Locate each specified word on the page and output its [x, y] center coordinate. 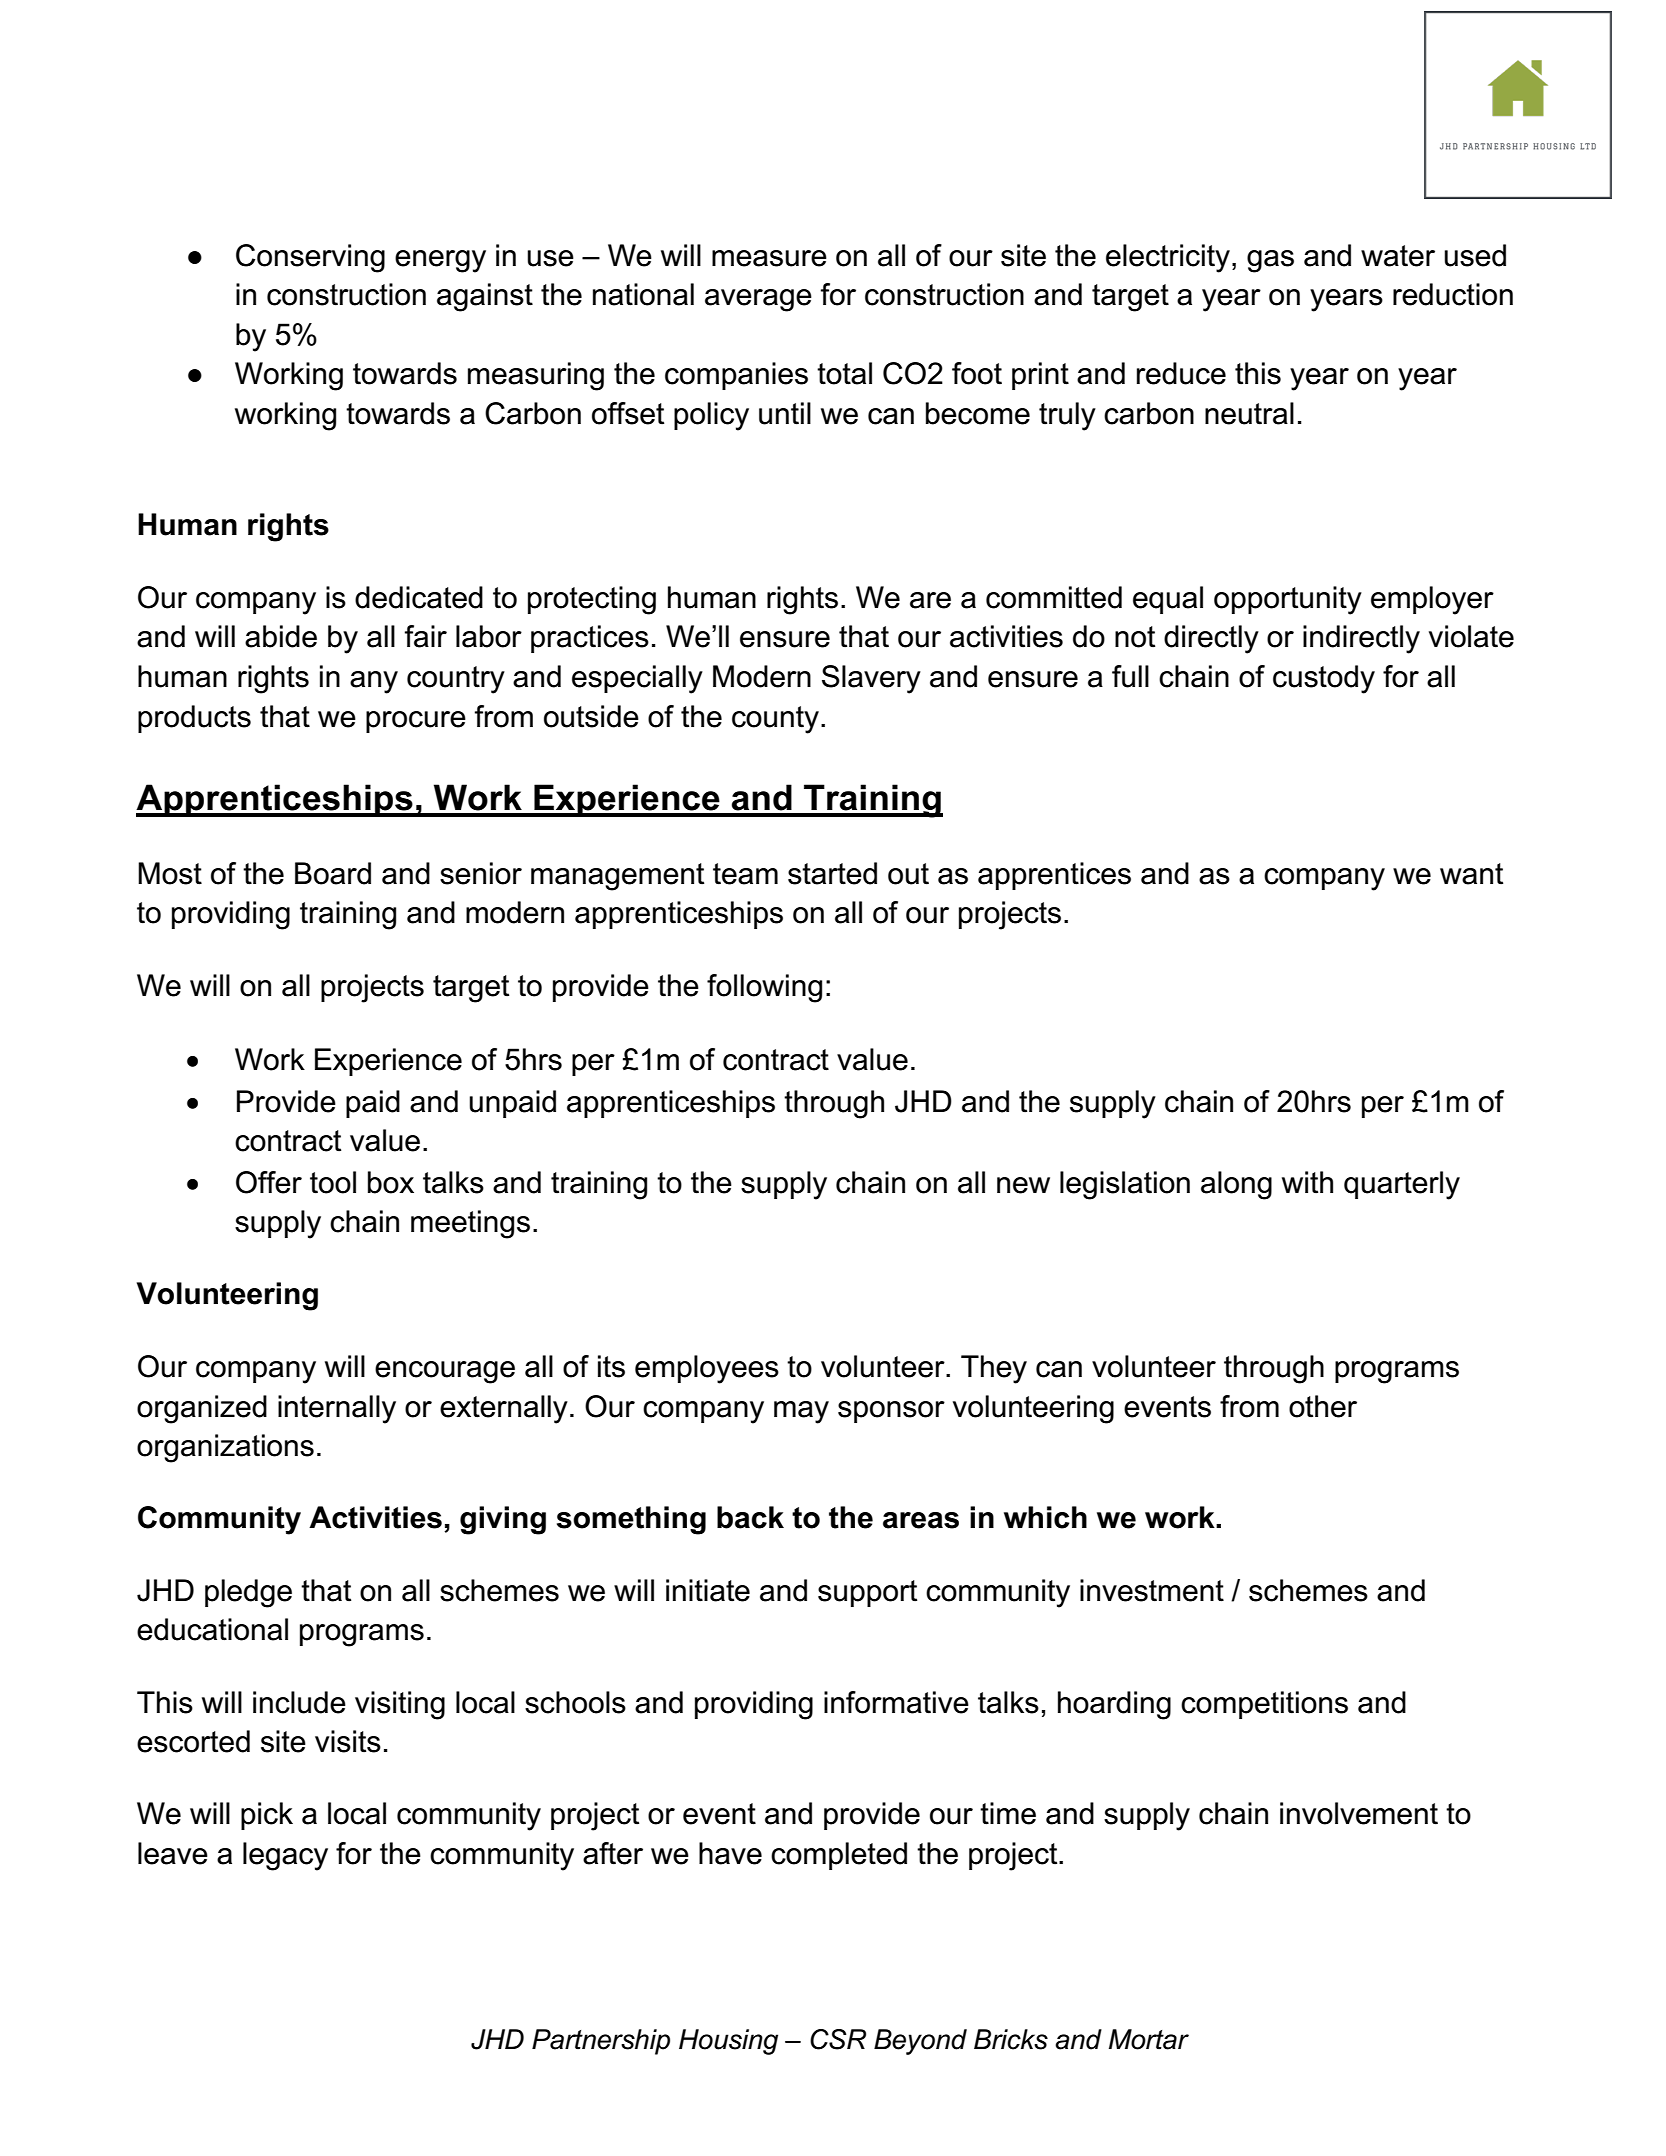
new [1023, 1185]
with [1307, 1182]
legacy [285, 1856]
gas [1270, 261]
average [758, 300]
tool [333, 1182]
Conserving [310, 258]
